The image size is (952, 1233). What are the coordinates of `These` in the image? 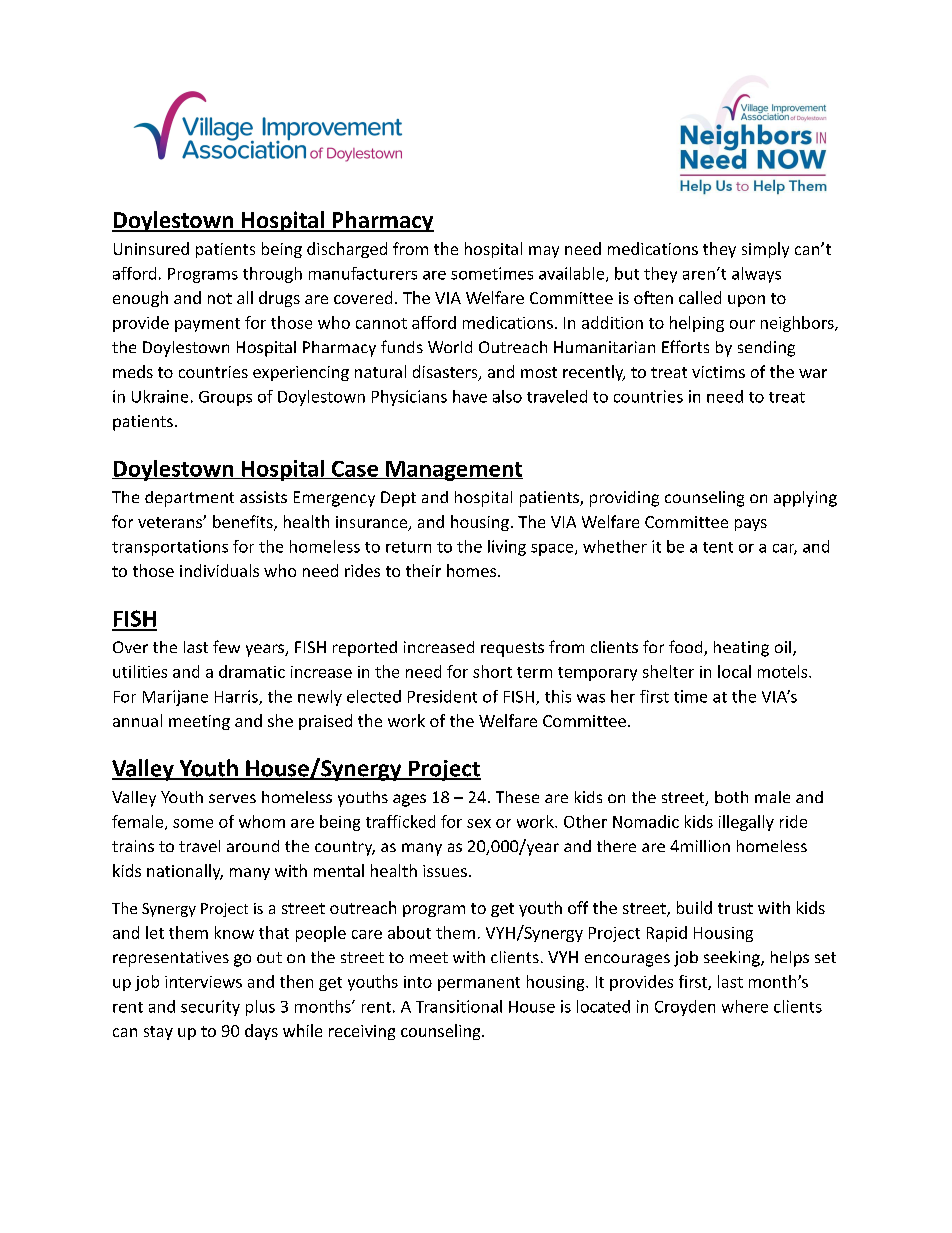 It's located at (517, 797).
